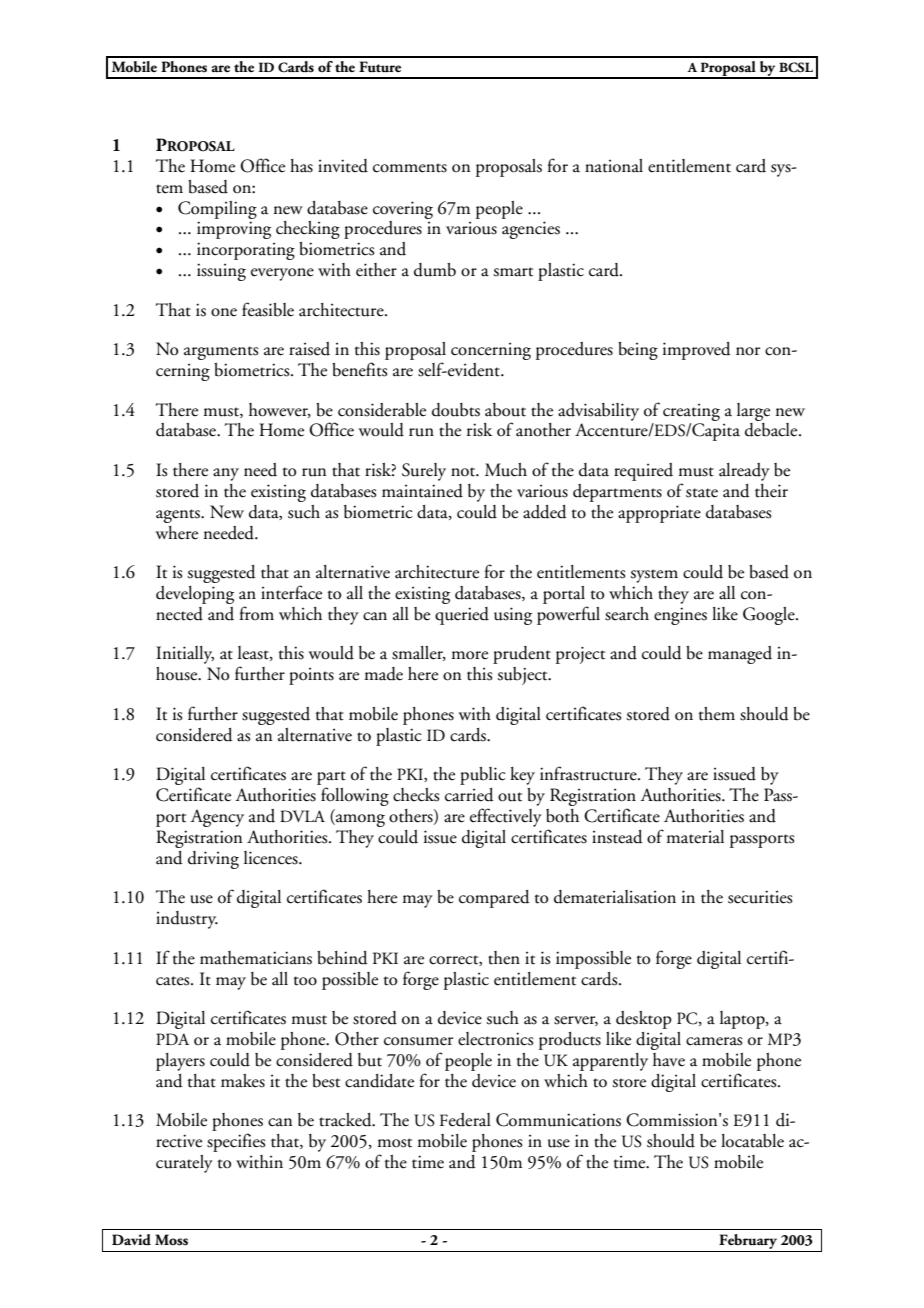 The width and height of the page is (924, 1308). What do you see at coordinates (185, 655) in the page?
I see `Initially` at bounding box center [185, 655].
